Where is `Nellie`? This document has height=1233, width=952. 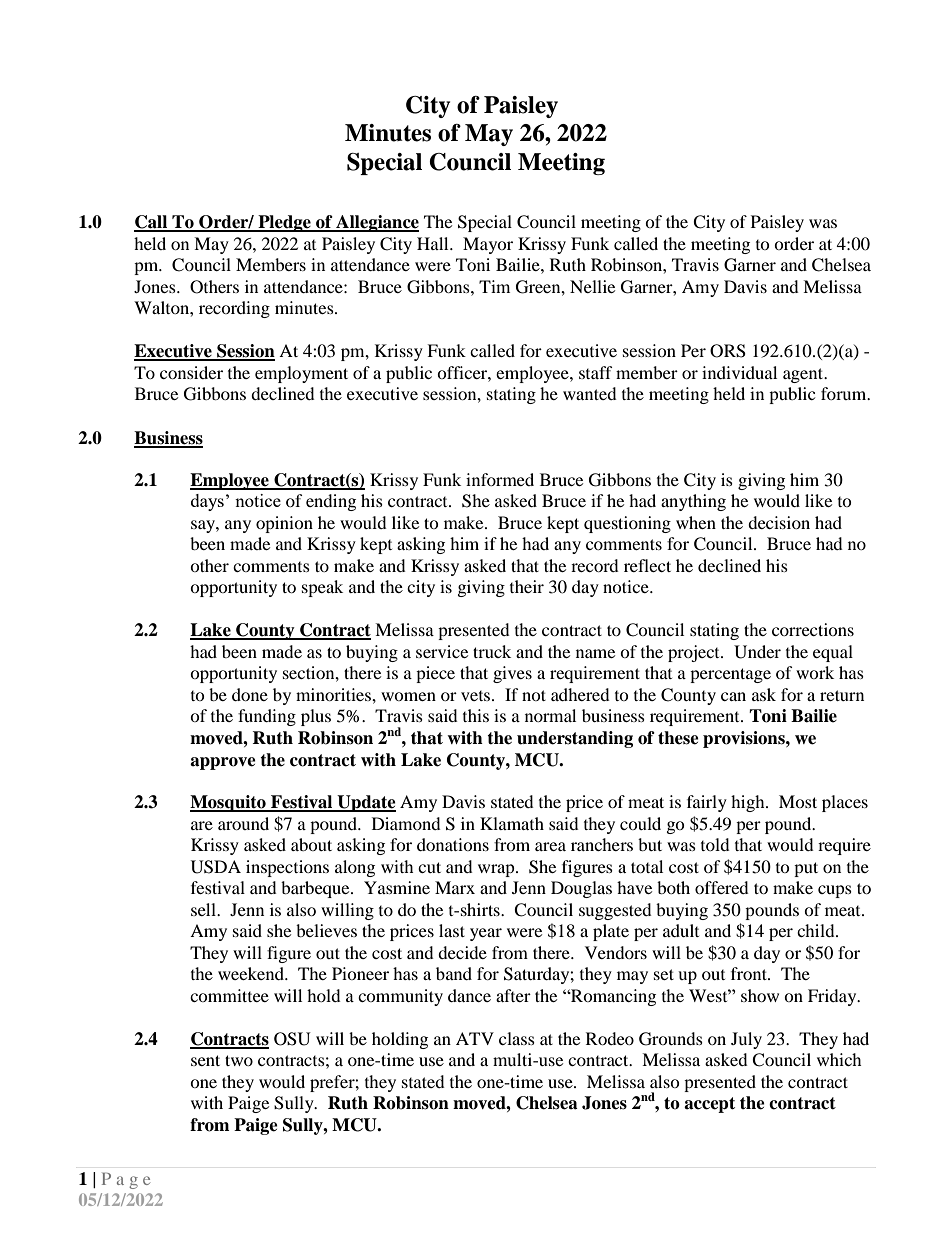
Nellie is located at coordinates (592, 286).
